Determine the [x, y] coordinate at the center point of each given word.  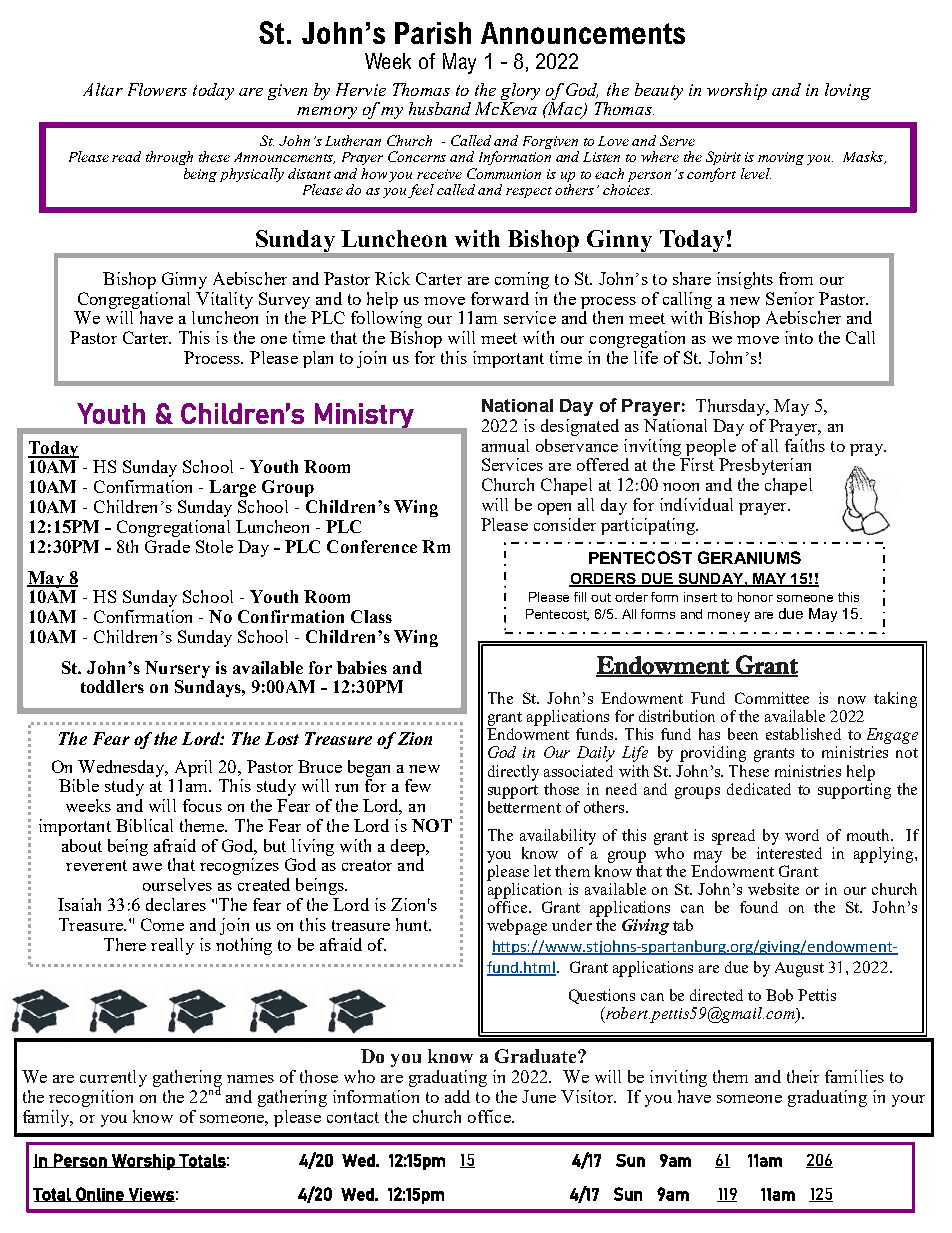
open [554, 509]
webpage [517, 927]
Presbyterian [765, 466]
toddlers [112, 686]
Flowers [157, 89]
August [799, 969]
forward [500, 298]
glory [520, 91]
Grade [167, 546]
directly [513, 773]
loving [848, 91]
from [796, 278]
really [172, 946]
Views [151, 1195]
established [803, 734]
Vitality [224, 300]
